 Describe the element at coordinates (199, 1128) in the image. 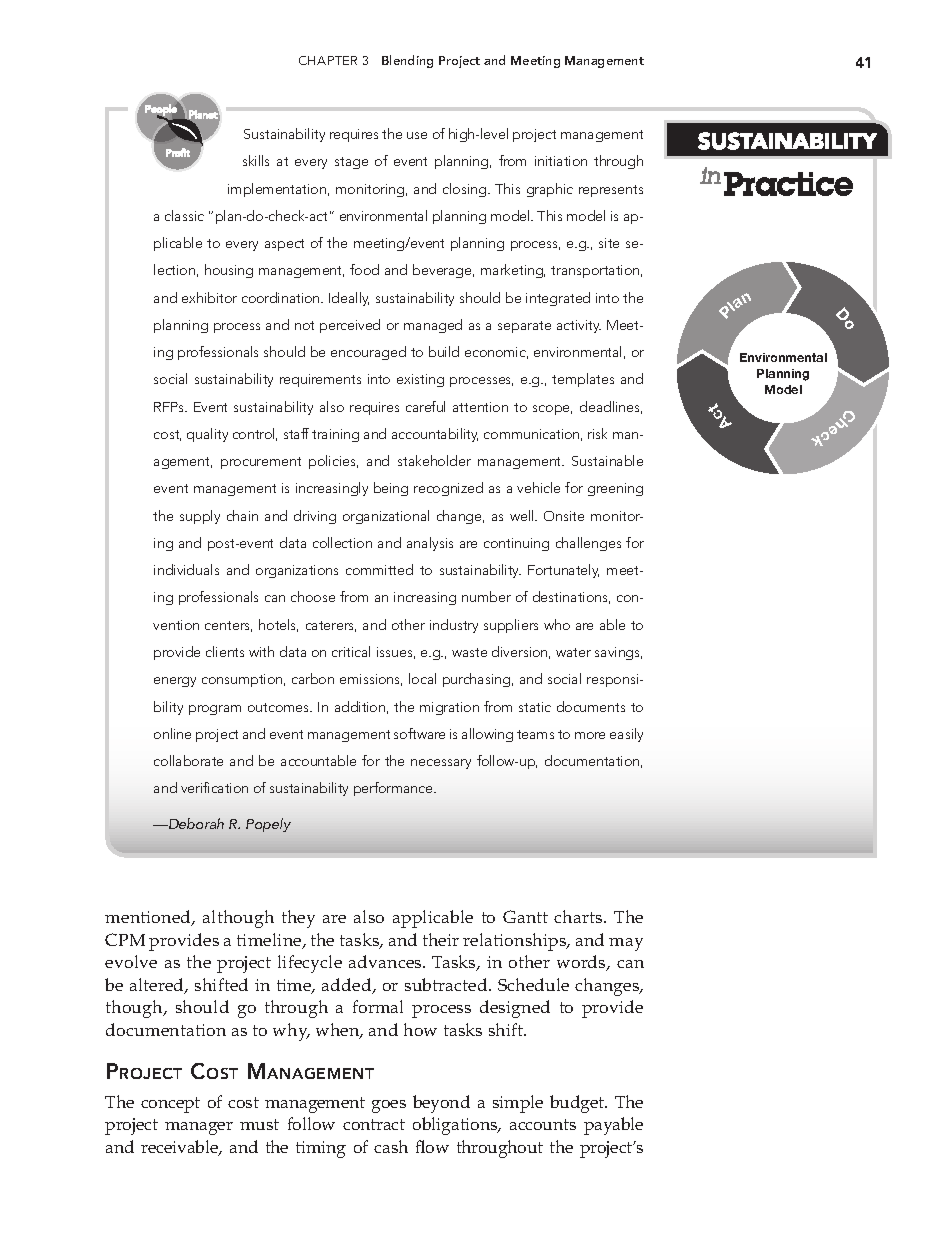

I see `manager` at that location.
